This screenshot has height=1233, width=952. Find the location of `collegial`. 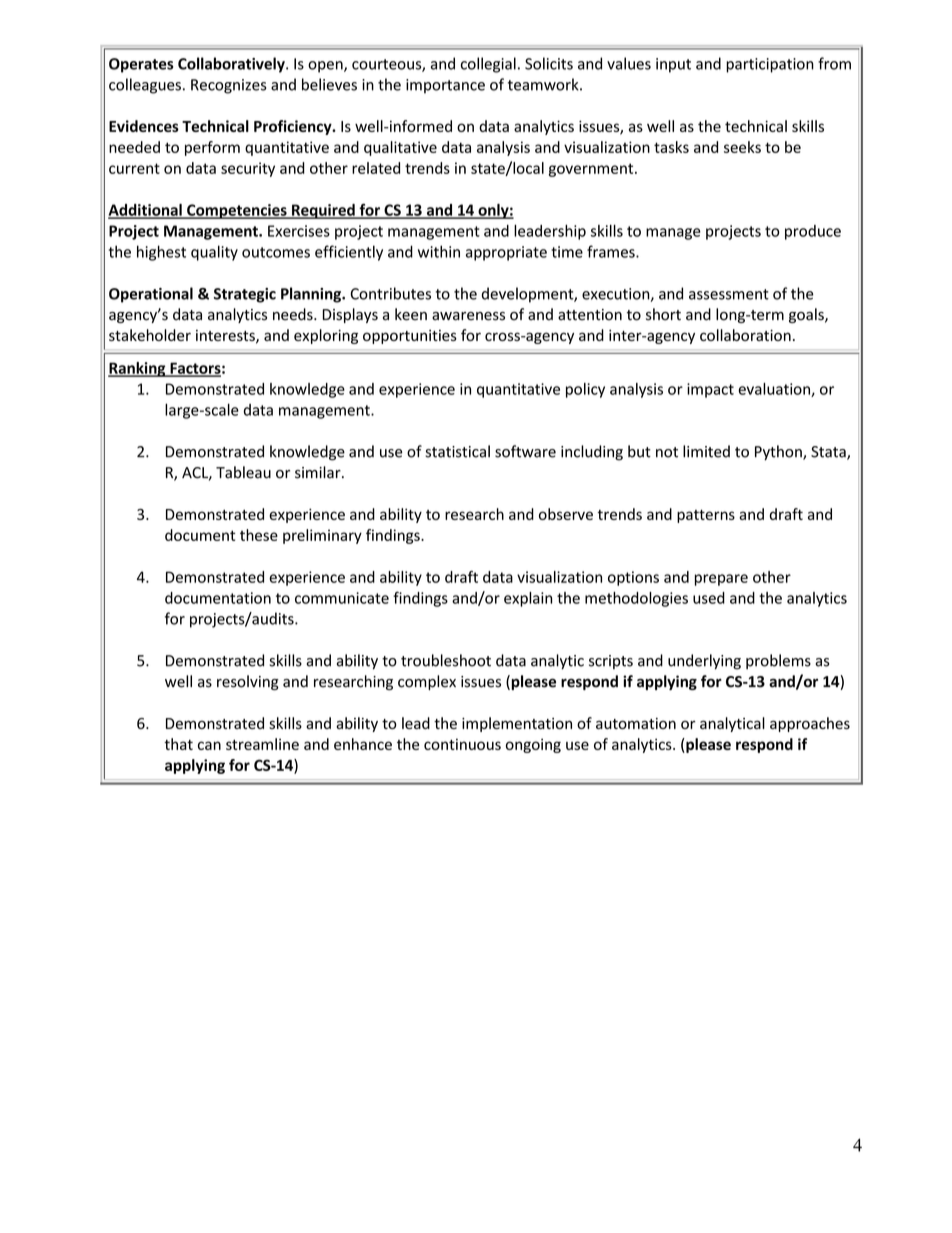

collegial is located at coordinates (488, 65).
